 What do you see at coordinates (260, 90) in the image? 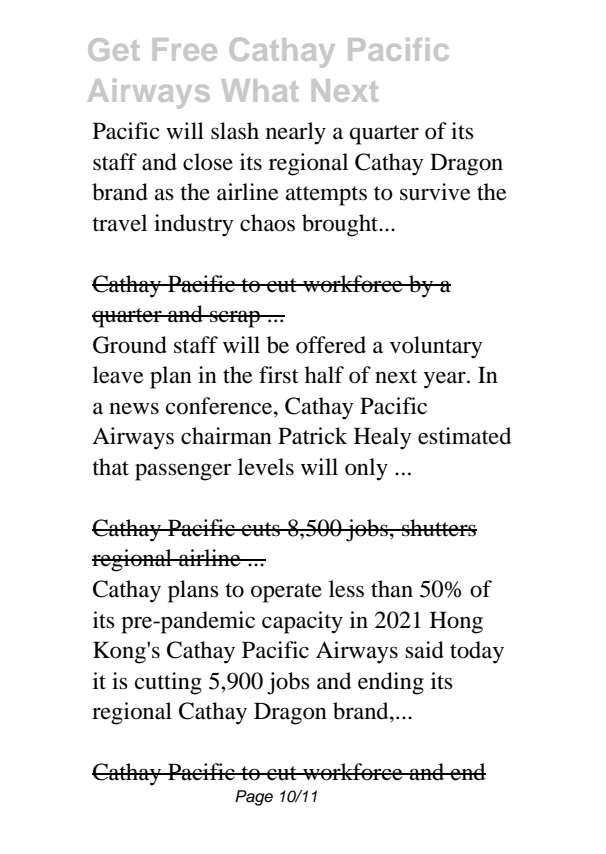
I see `What` at bounding box center [260, 90].
